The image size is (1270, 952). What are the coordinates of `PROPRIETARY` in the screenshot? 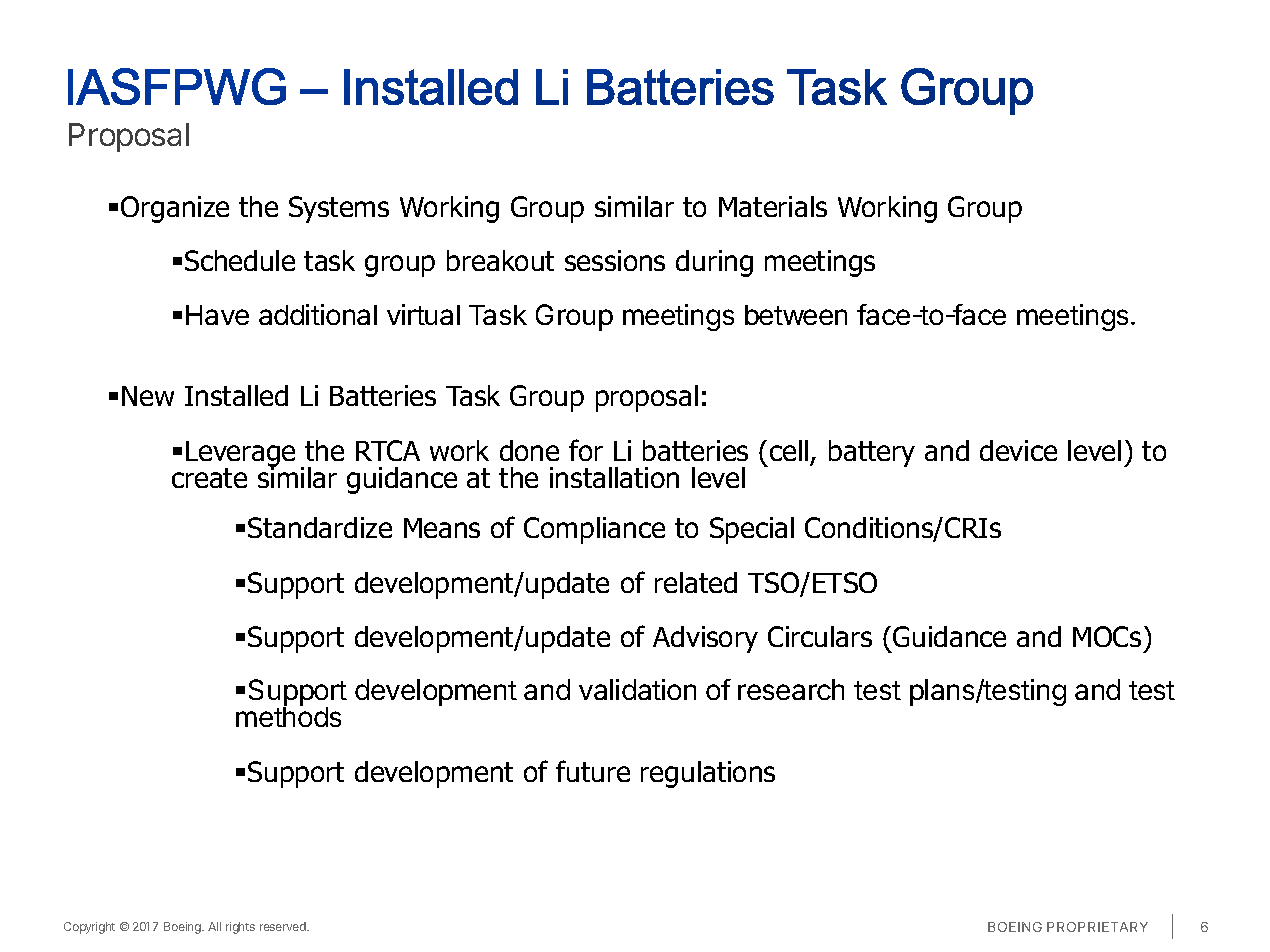 It's located at (1097, 927).
